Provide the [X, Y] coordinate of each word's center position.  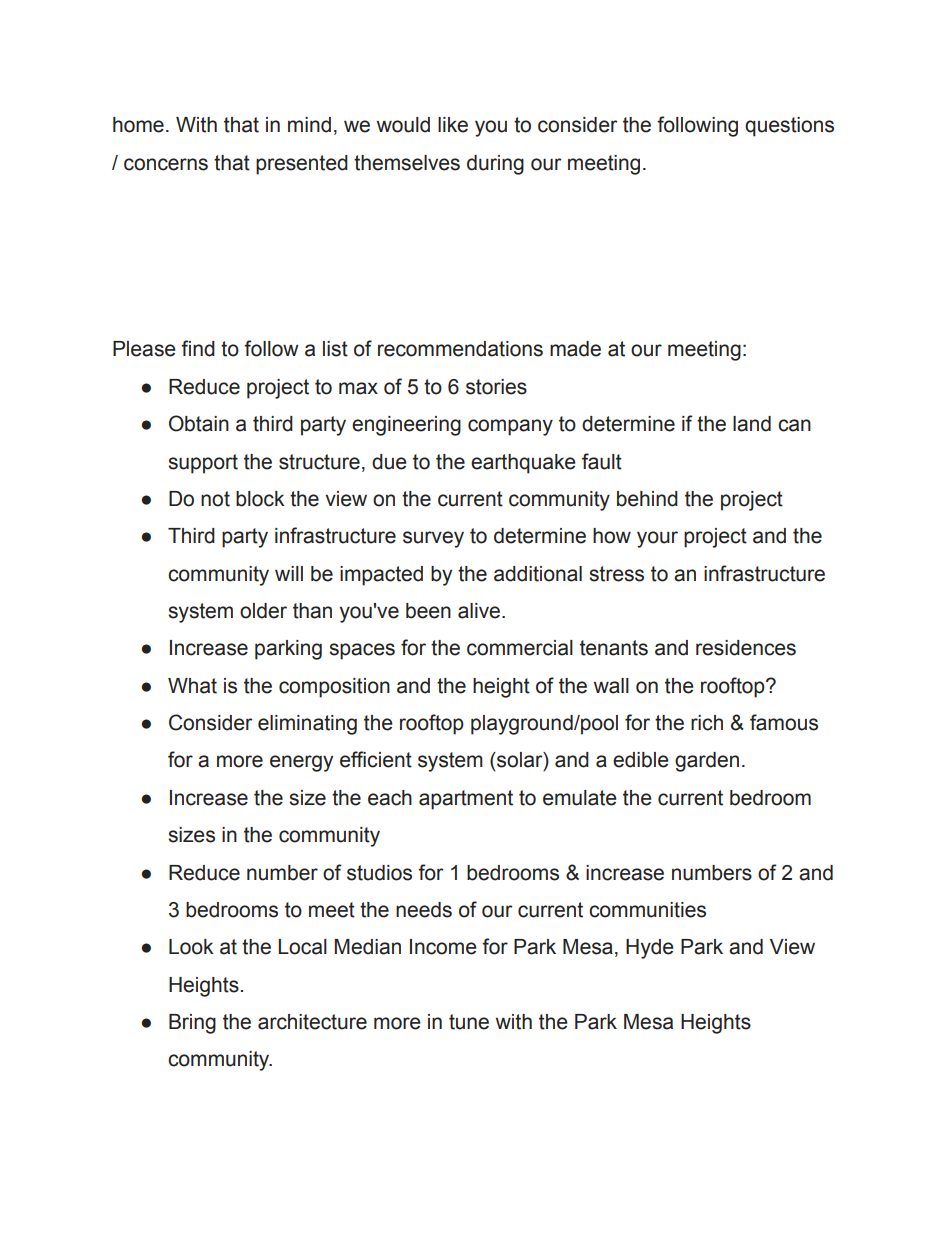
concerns [166, 164]
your [657, 539]
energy [301, 763]
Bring [192, 1024]
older [263, 611]
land [752, 424]
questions [789, 127]
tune [469, 1022]
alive [480, 611]
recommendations [460, 349]
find [198, 348]
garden [707, 762]
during [495, 165]
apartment [466, 800]
